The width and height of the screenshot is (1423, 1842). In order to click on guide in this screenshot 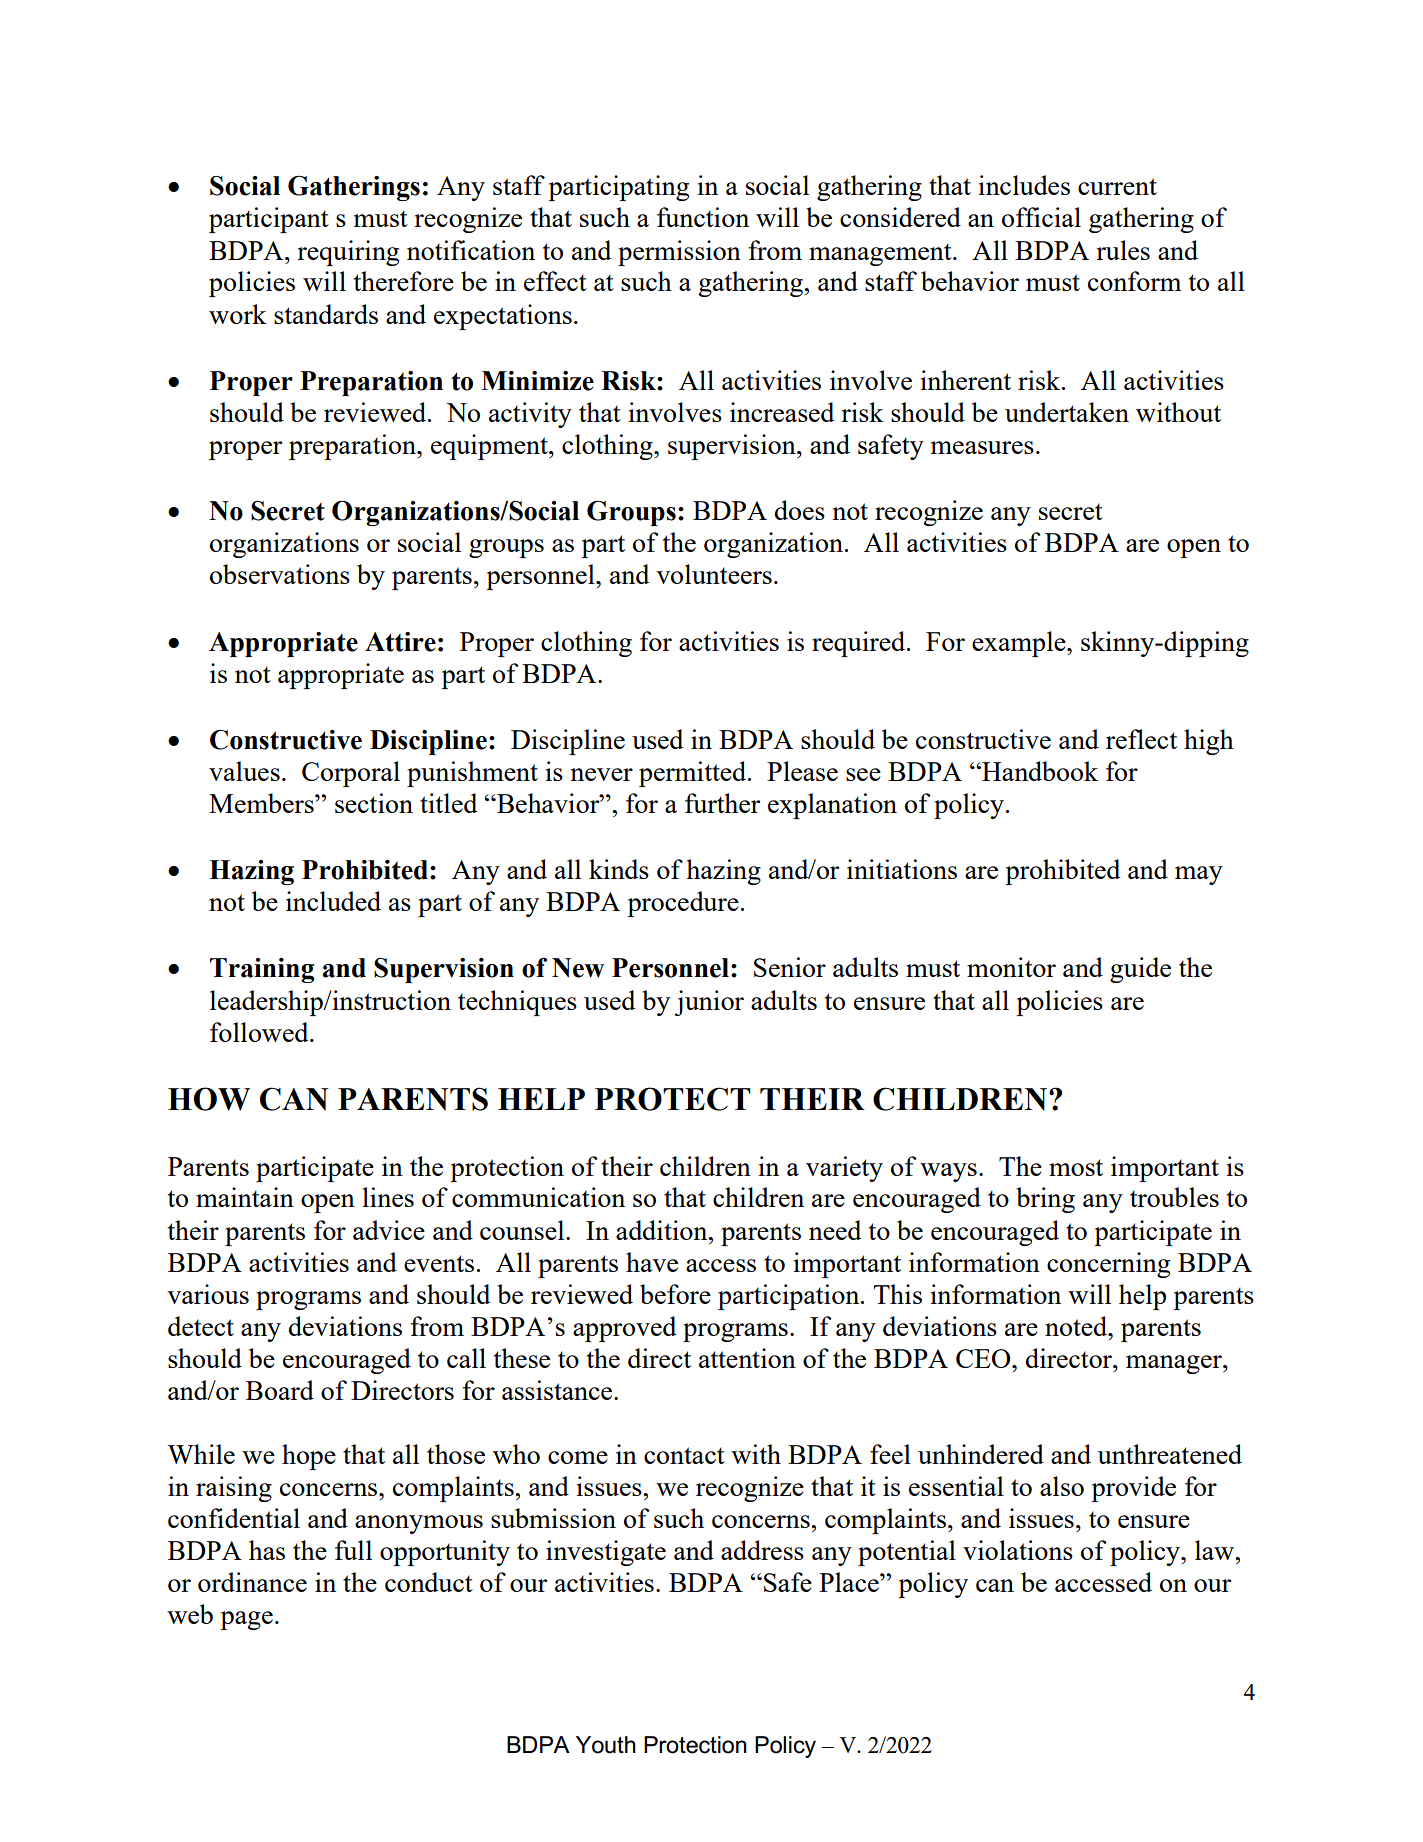, I will do `click(1140, 970)`.
